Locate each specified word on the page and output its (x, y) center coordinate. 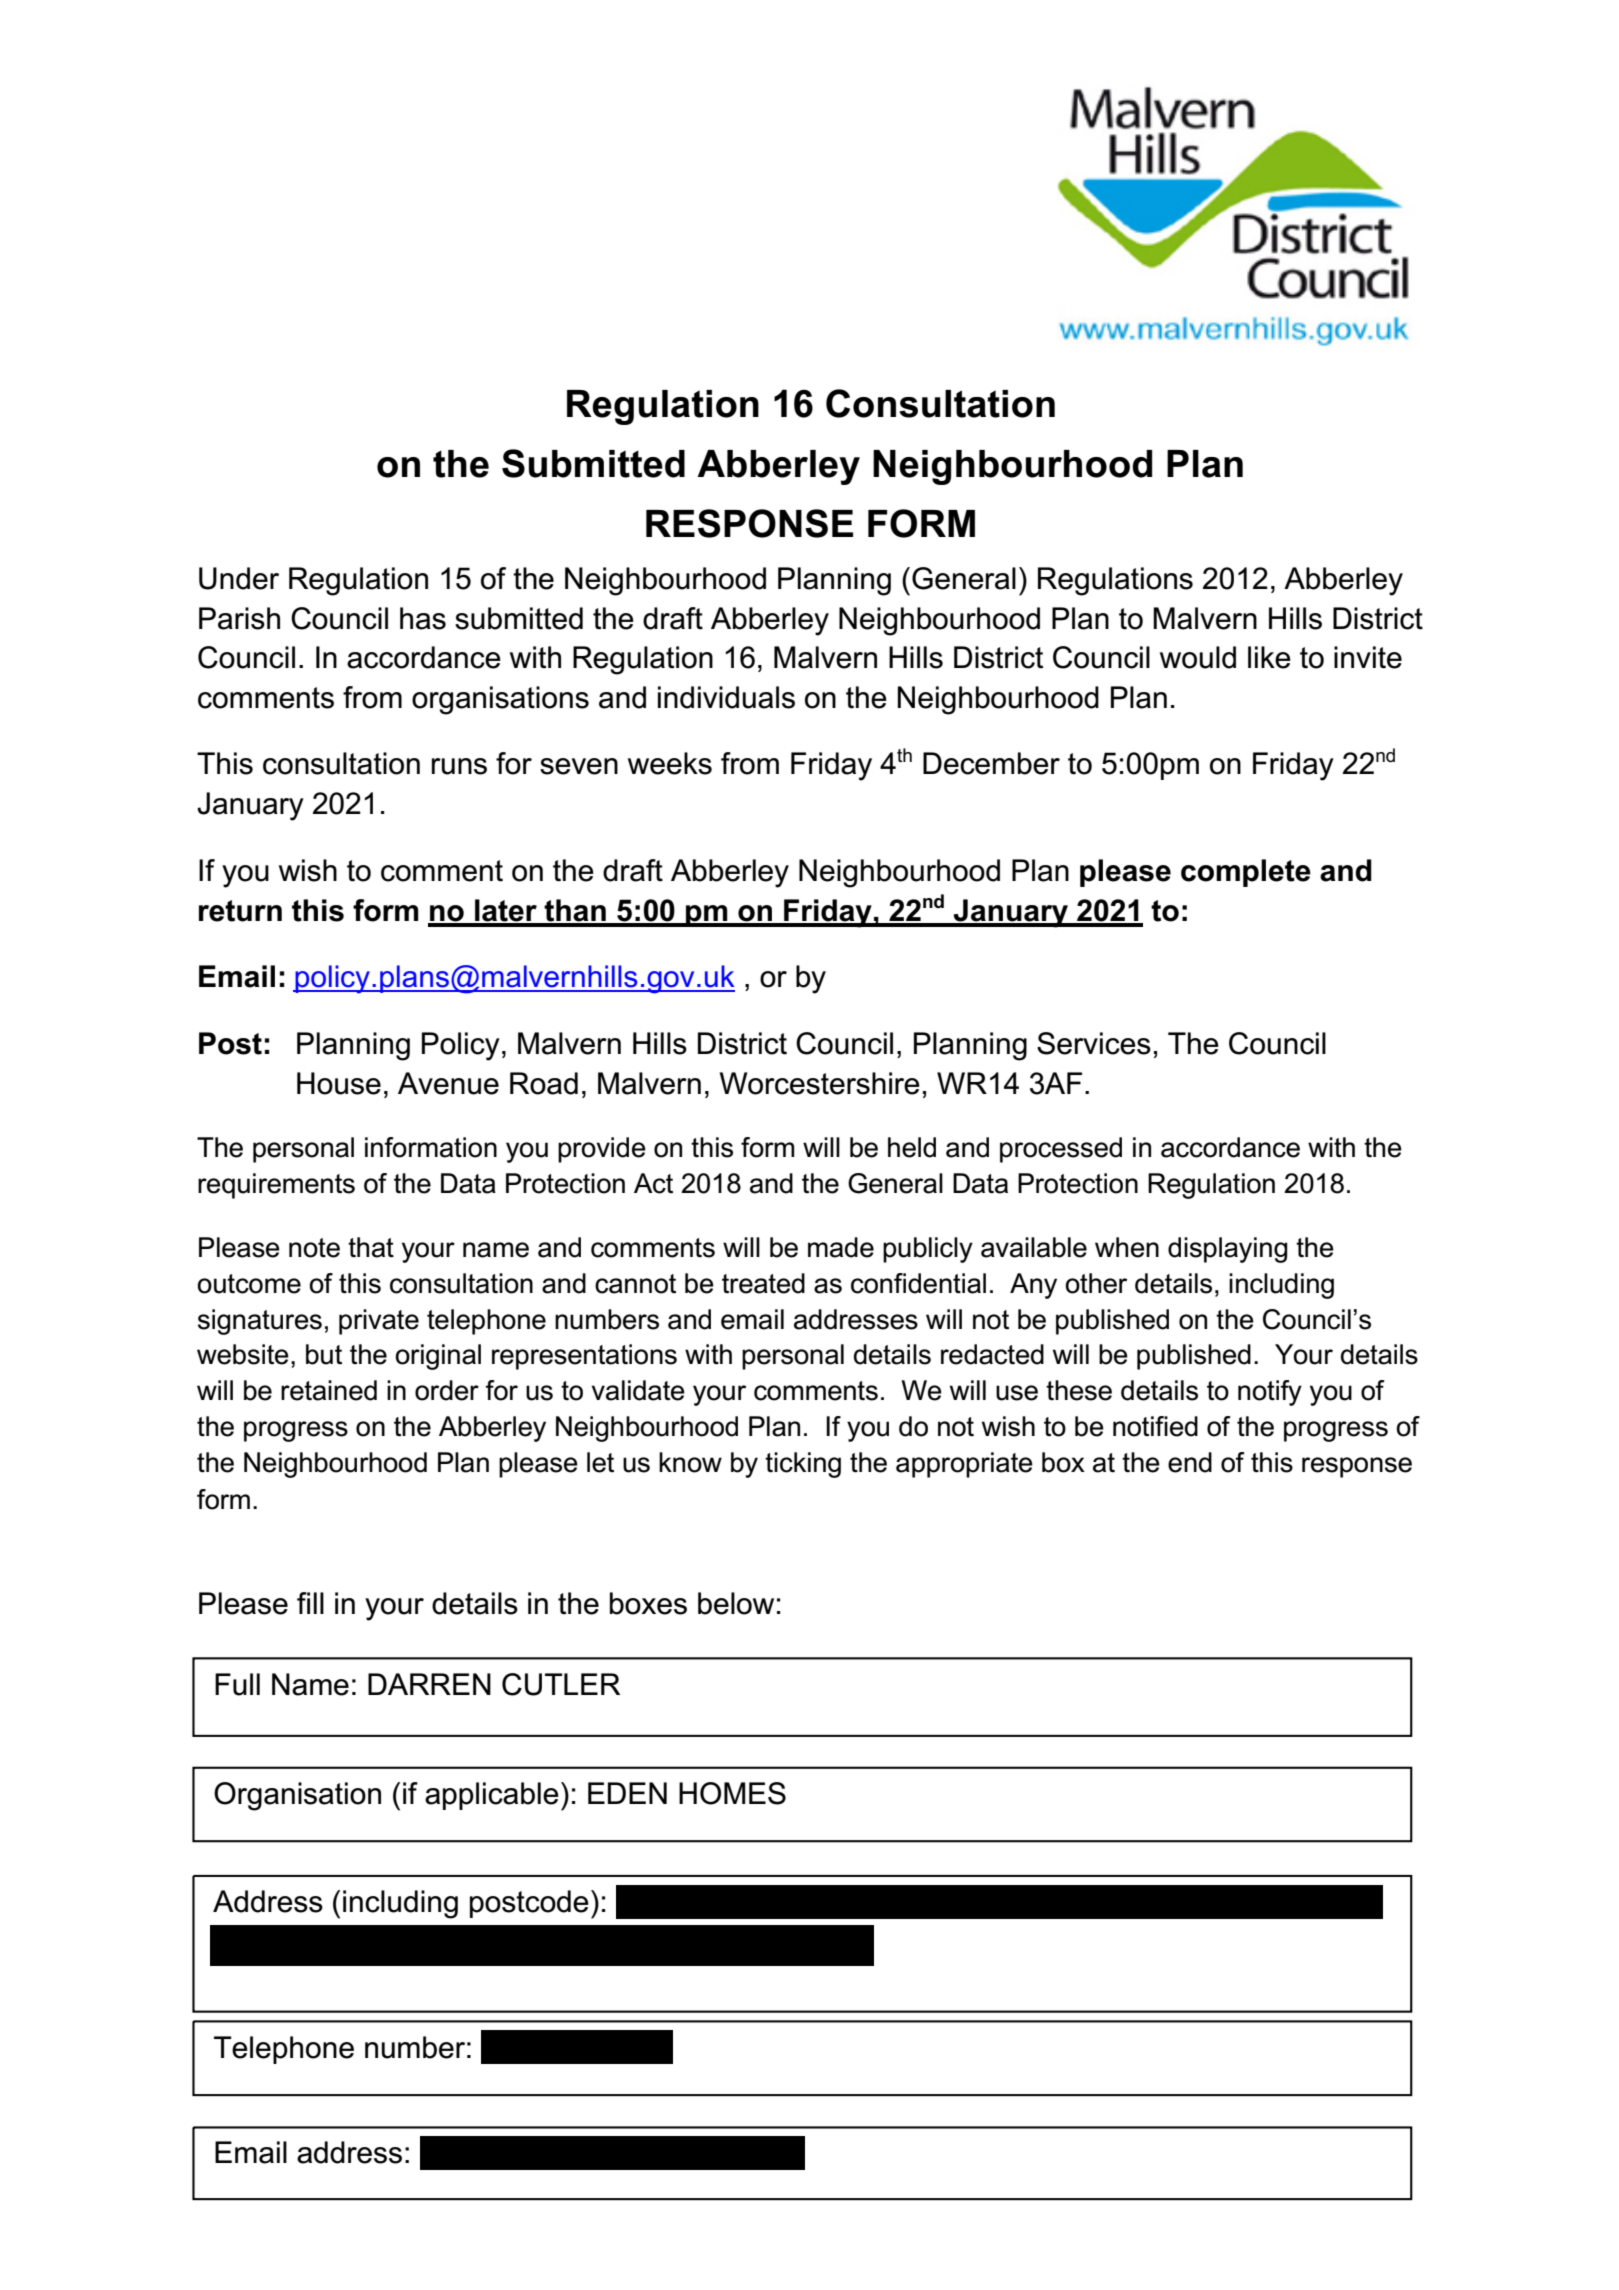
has (423, 618)
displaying (1228, 1250)
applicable (492, 1796)
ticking (803, 1465)
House (339, 1083)
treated (763, 1283)
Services (1094, 1043)
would (1198, 657)
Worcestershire (820, 1083)
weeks (670, 763)
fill (310, 1603)
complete (1246, 873)
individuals (726, 697)
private (379, 1322)
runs (459, 766)
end (1190, 1462)
